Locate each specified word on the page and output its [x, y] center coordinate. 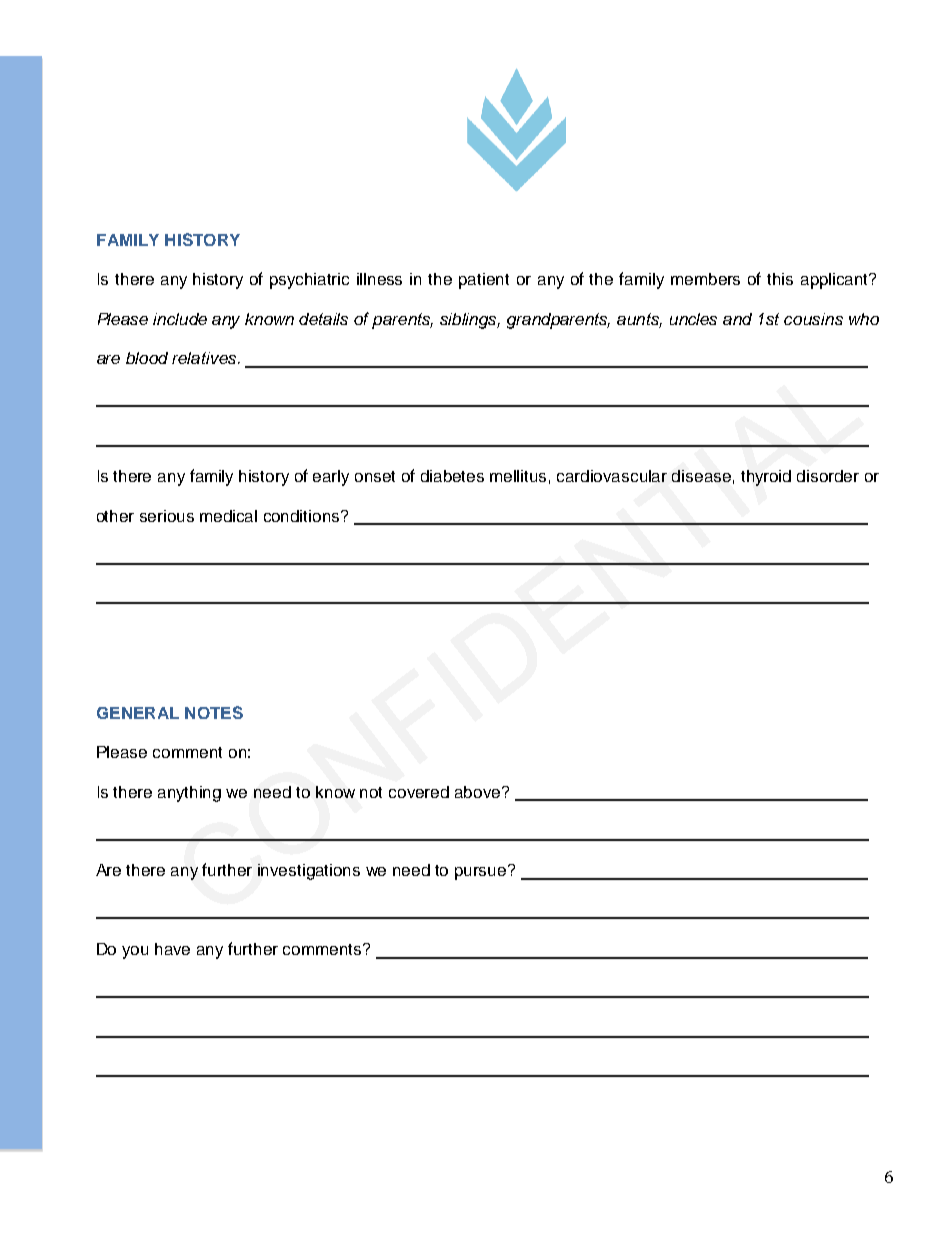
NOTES [214, 712]
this [780, 279]
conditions [303, 516]
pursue [482, 872]
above [479, 792]
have [172, 949]
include [180, 319]
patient [484, 281]
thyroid [766, 478]
